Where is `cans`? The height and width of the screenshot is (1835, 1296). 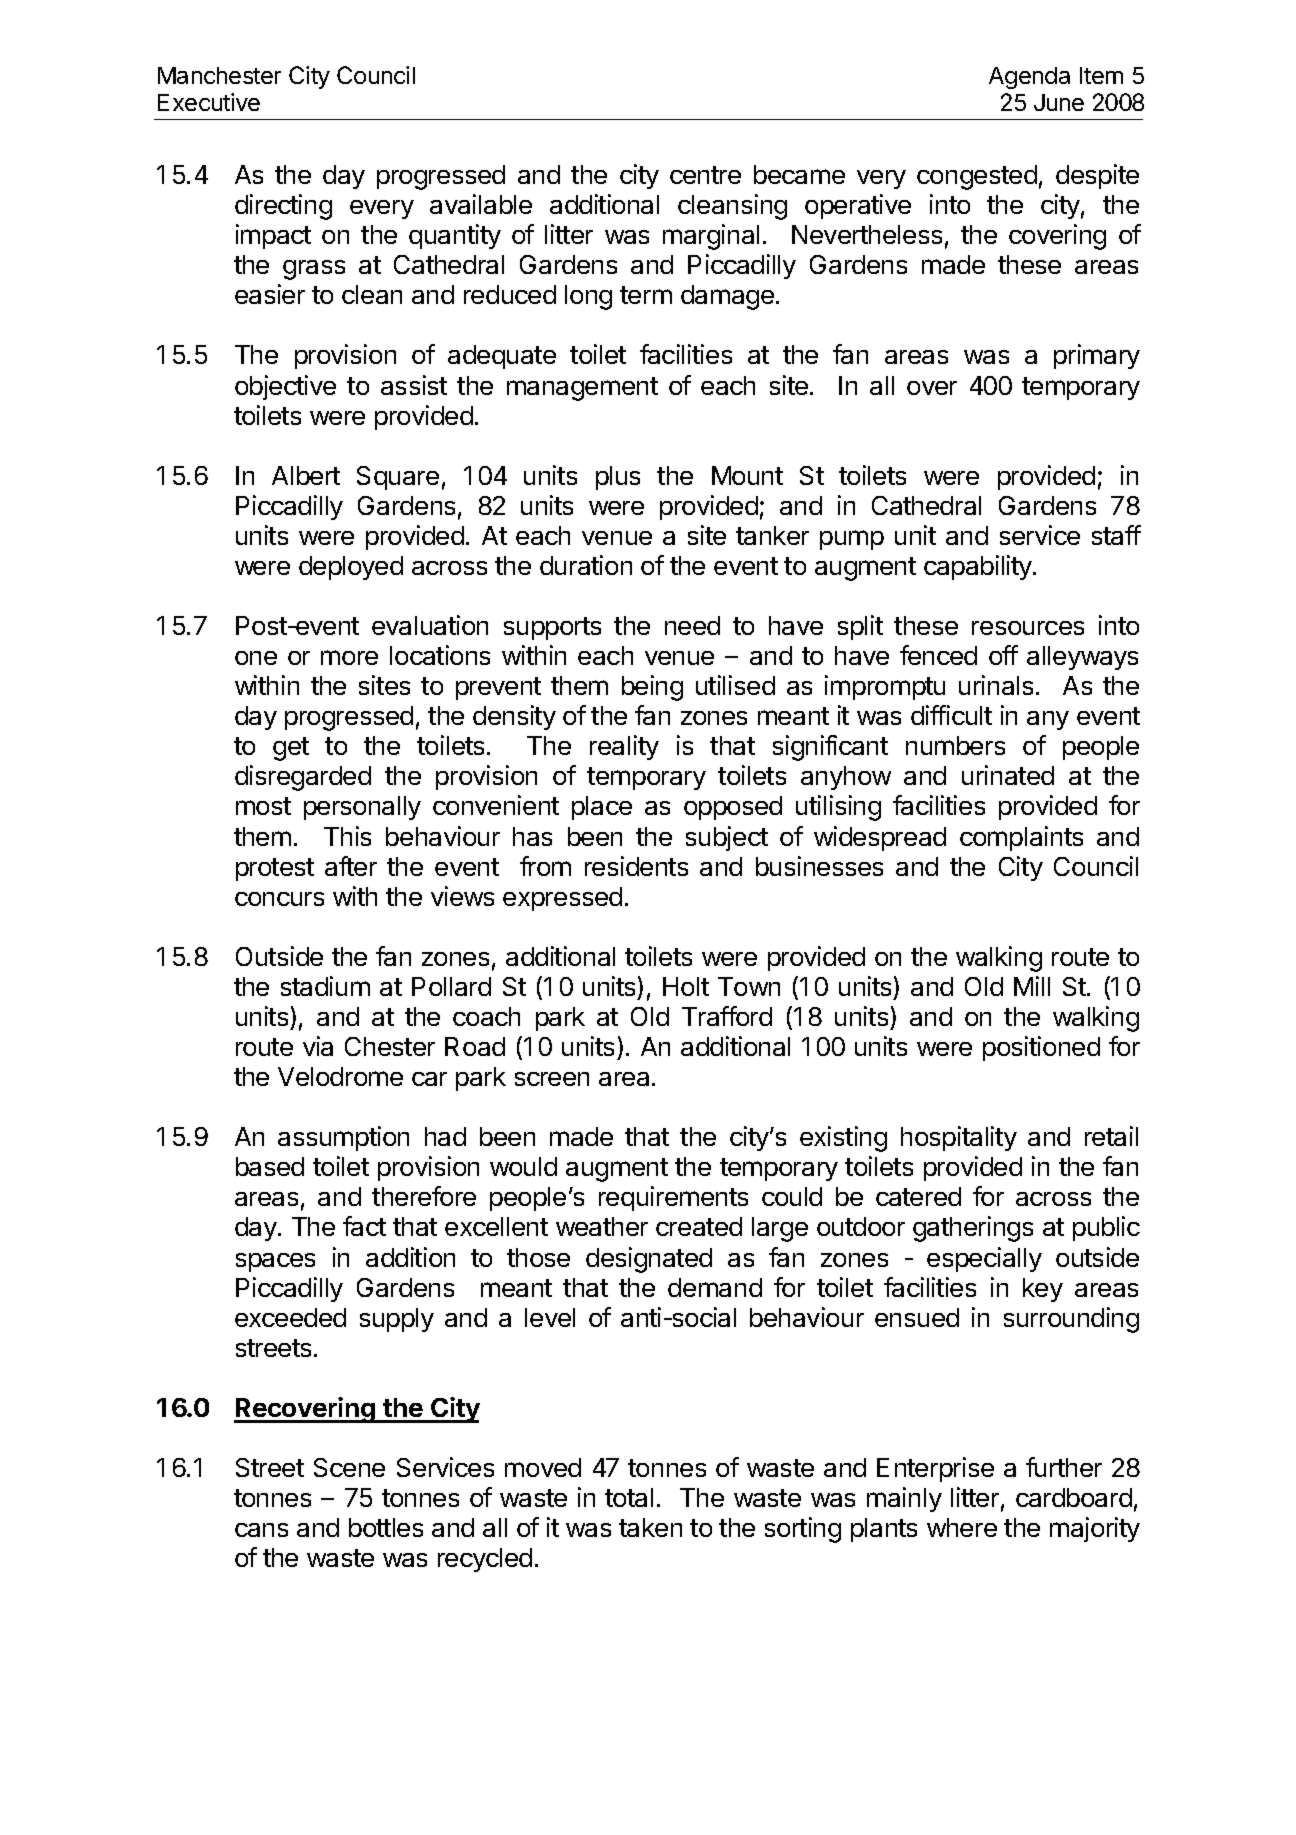
cans is located at coordinates (261, 1530).
